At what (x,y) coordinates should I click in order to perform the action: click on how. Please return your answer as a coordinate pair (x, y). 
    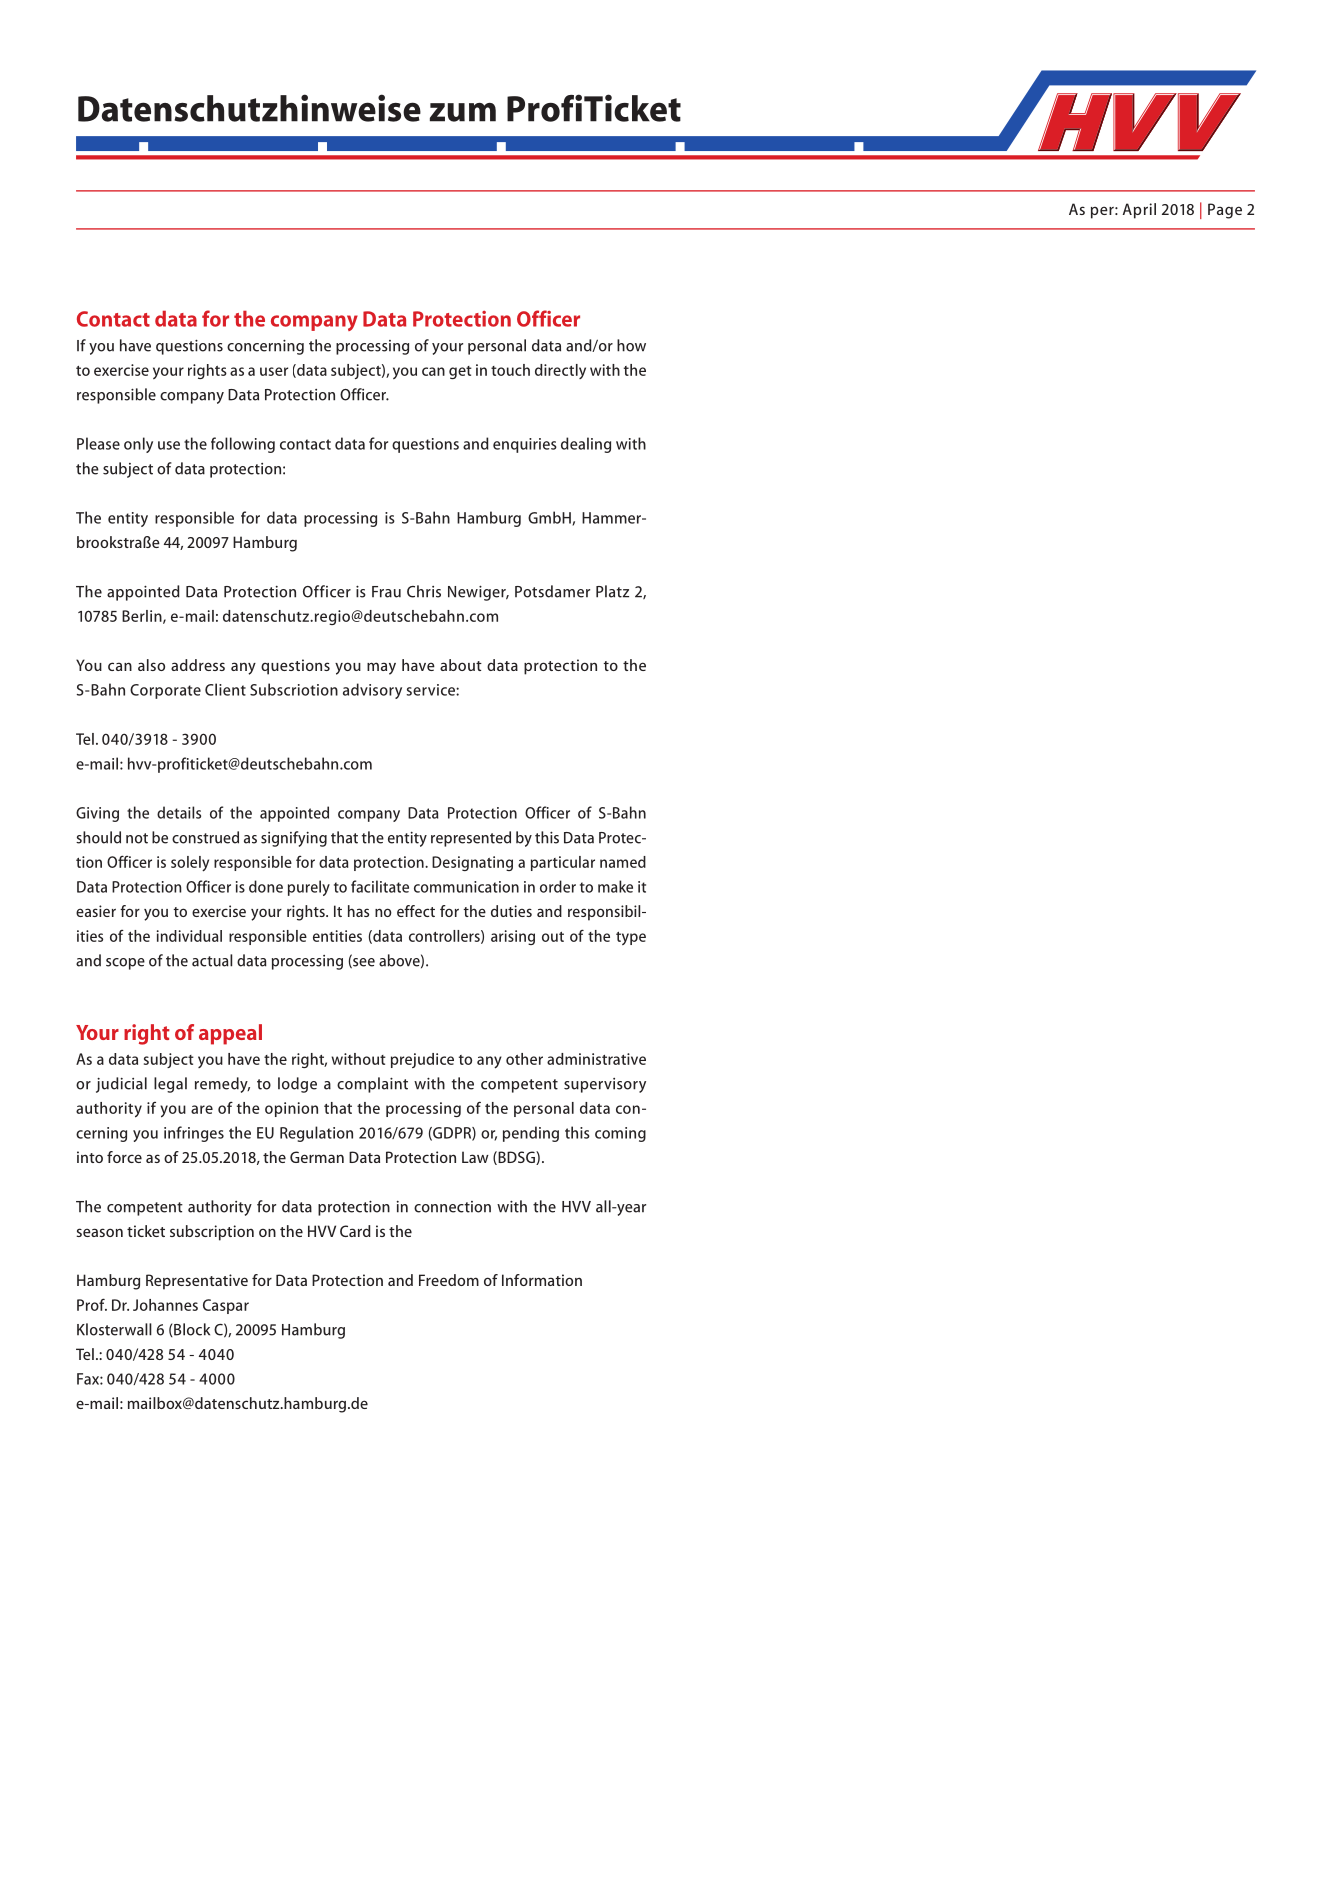
    Looking at the image, I should click on (631, 345).
